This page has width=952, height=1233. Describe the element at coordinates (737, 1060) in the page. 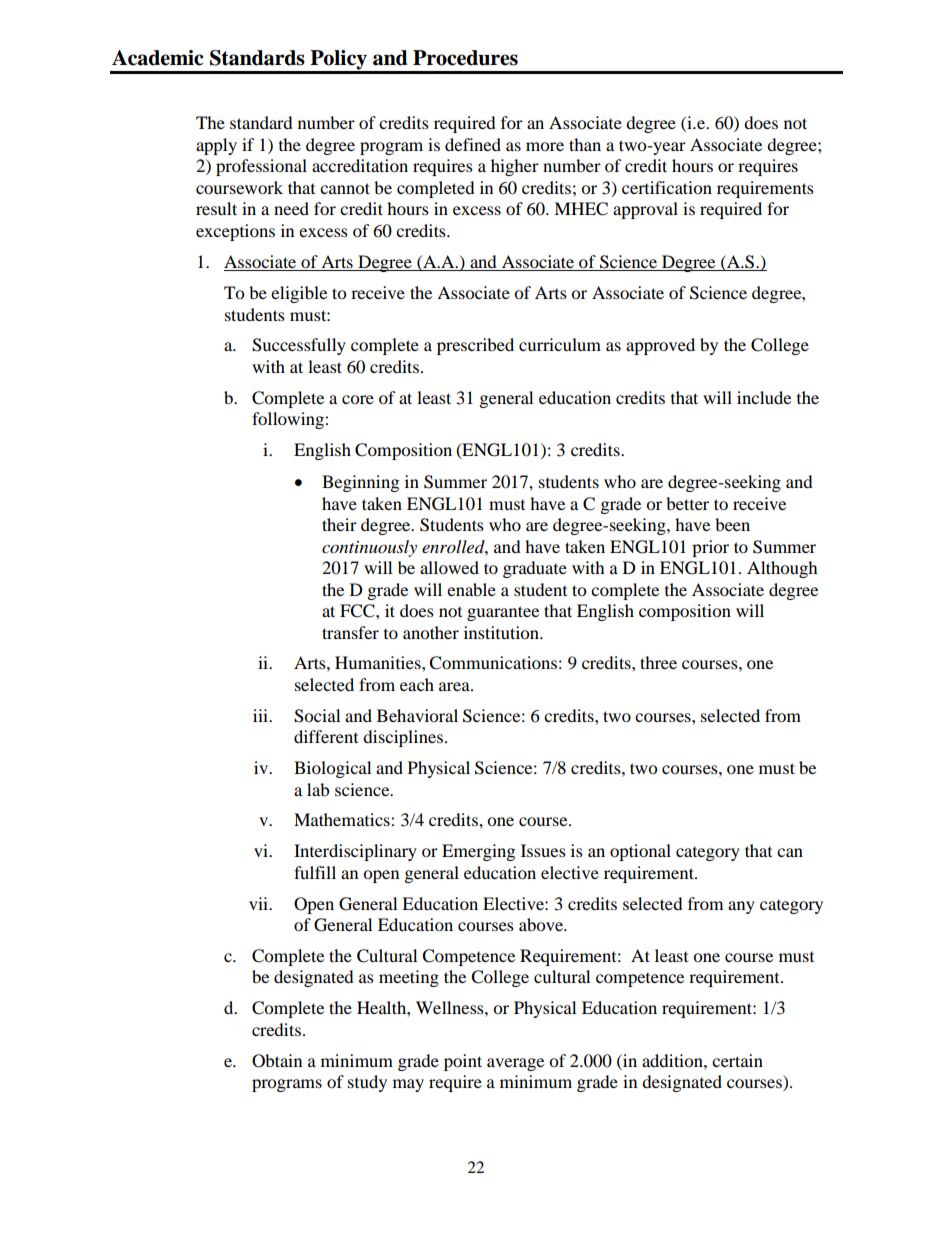

I see `certain` at that location.
